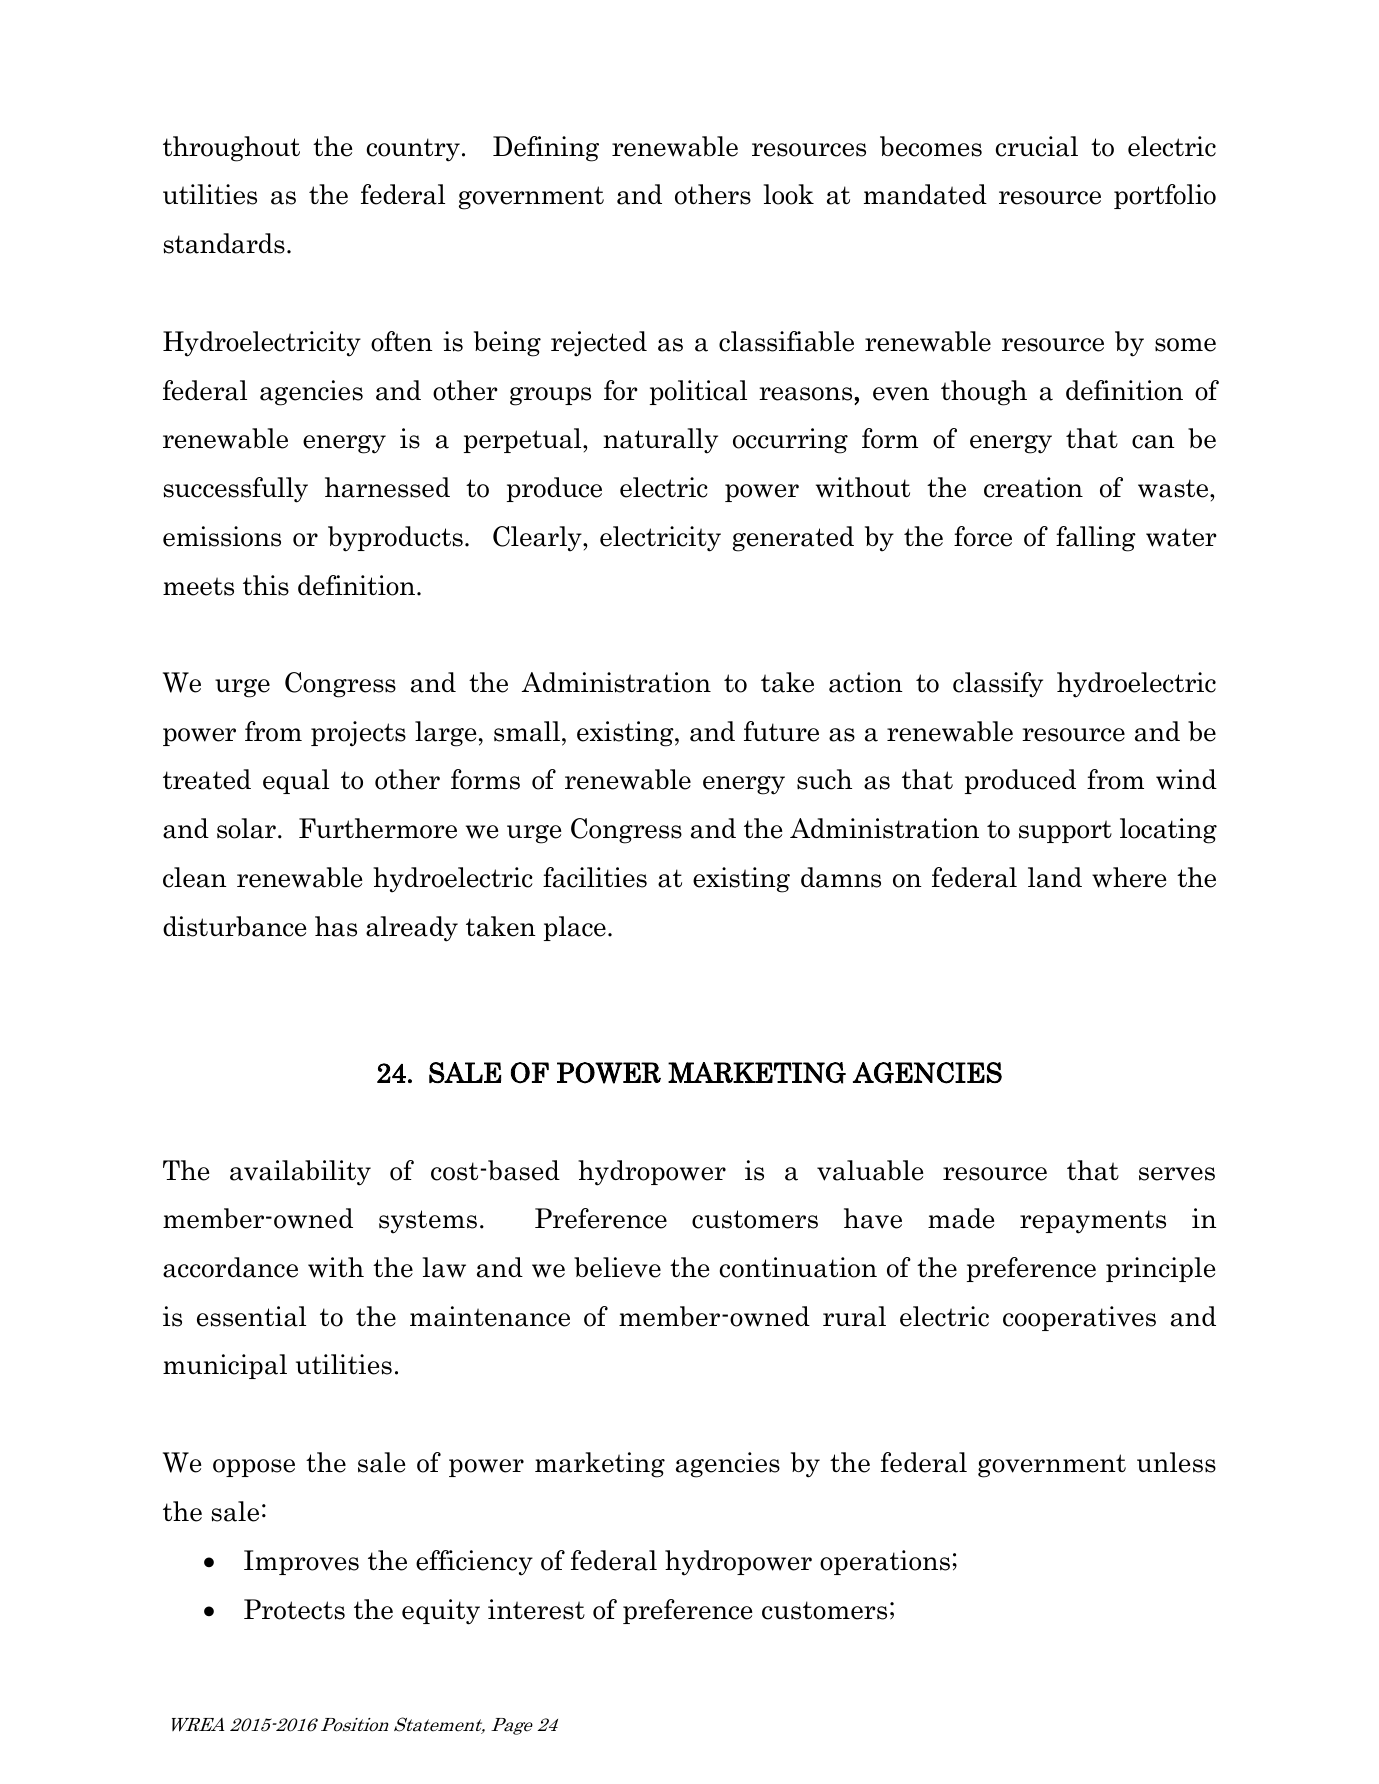 Image resolution: width=1379 pixels, height=1784 pixels. What do you see at coordinates (870, 1170) in the page?
I see `valuable` at bounding box center [870, 1170].
